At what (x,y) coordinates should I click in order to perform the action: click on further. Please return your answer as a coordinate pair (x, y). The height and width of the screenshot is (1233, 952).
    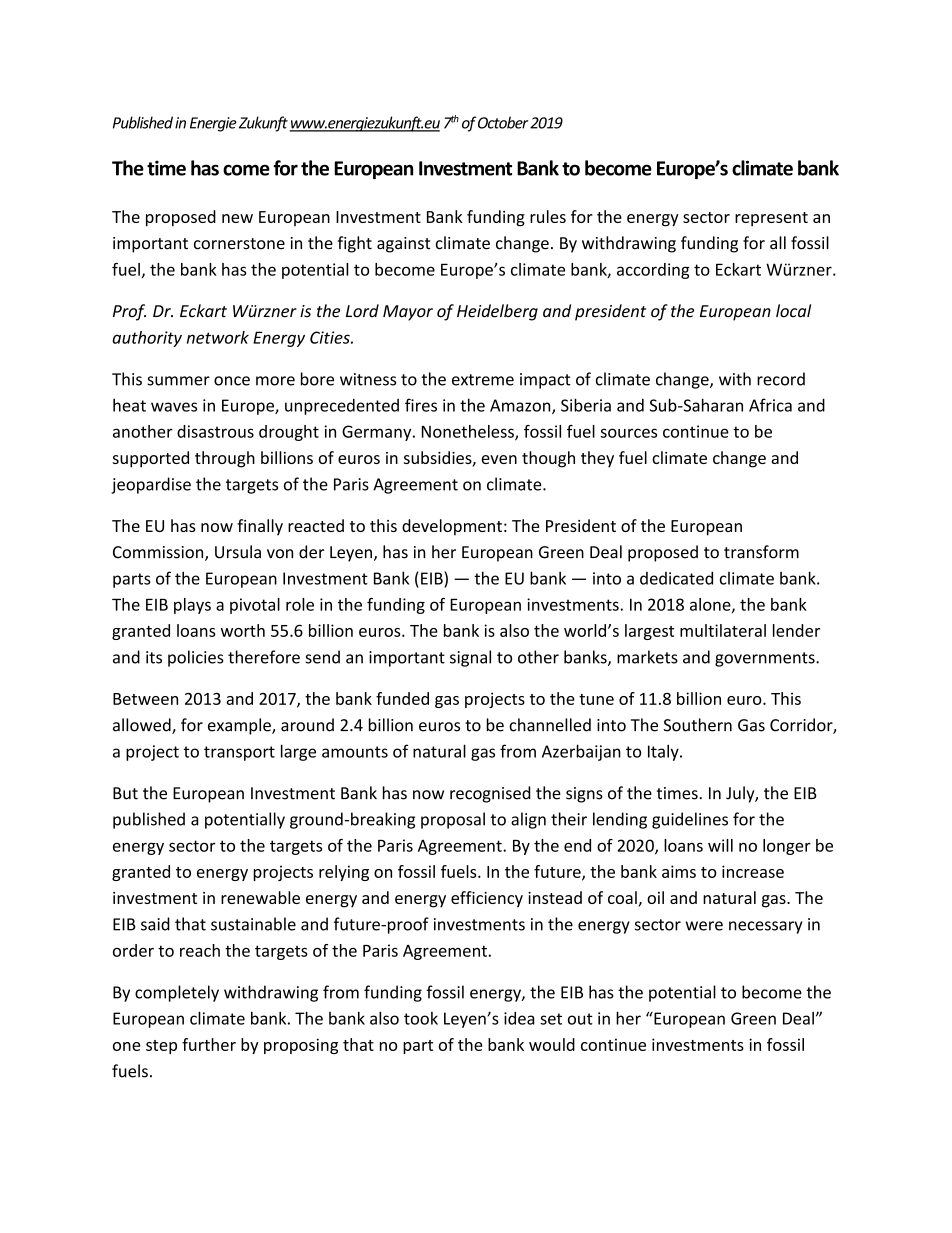
    Looking at the image, I should click on (209, 1044).
